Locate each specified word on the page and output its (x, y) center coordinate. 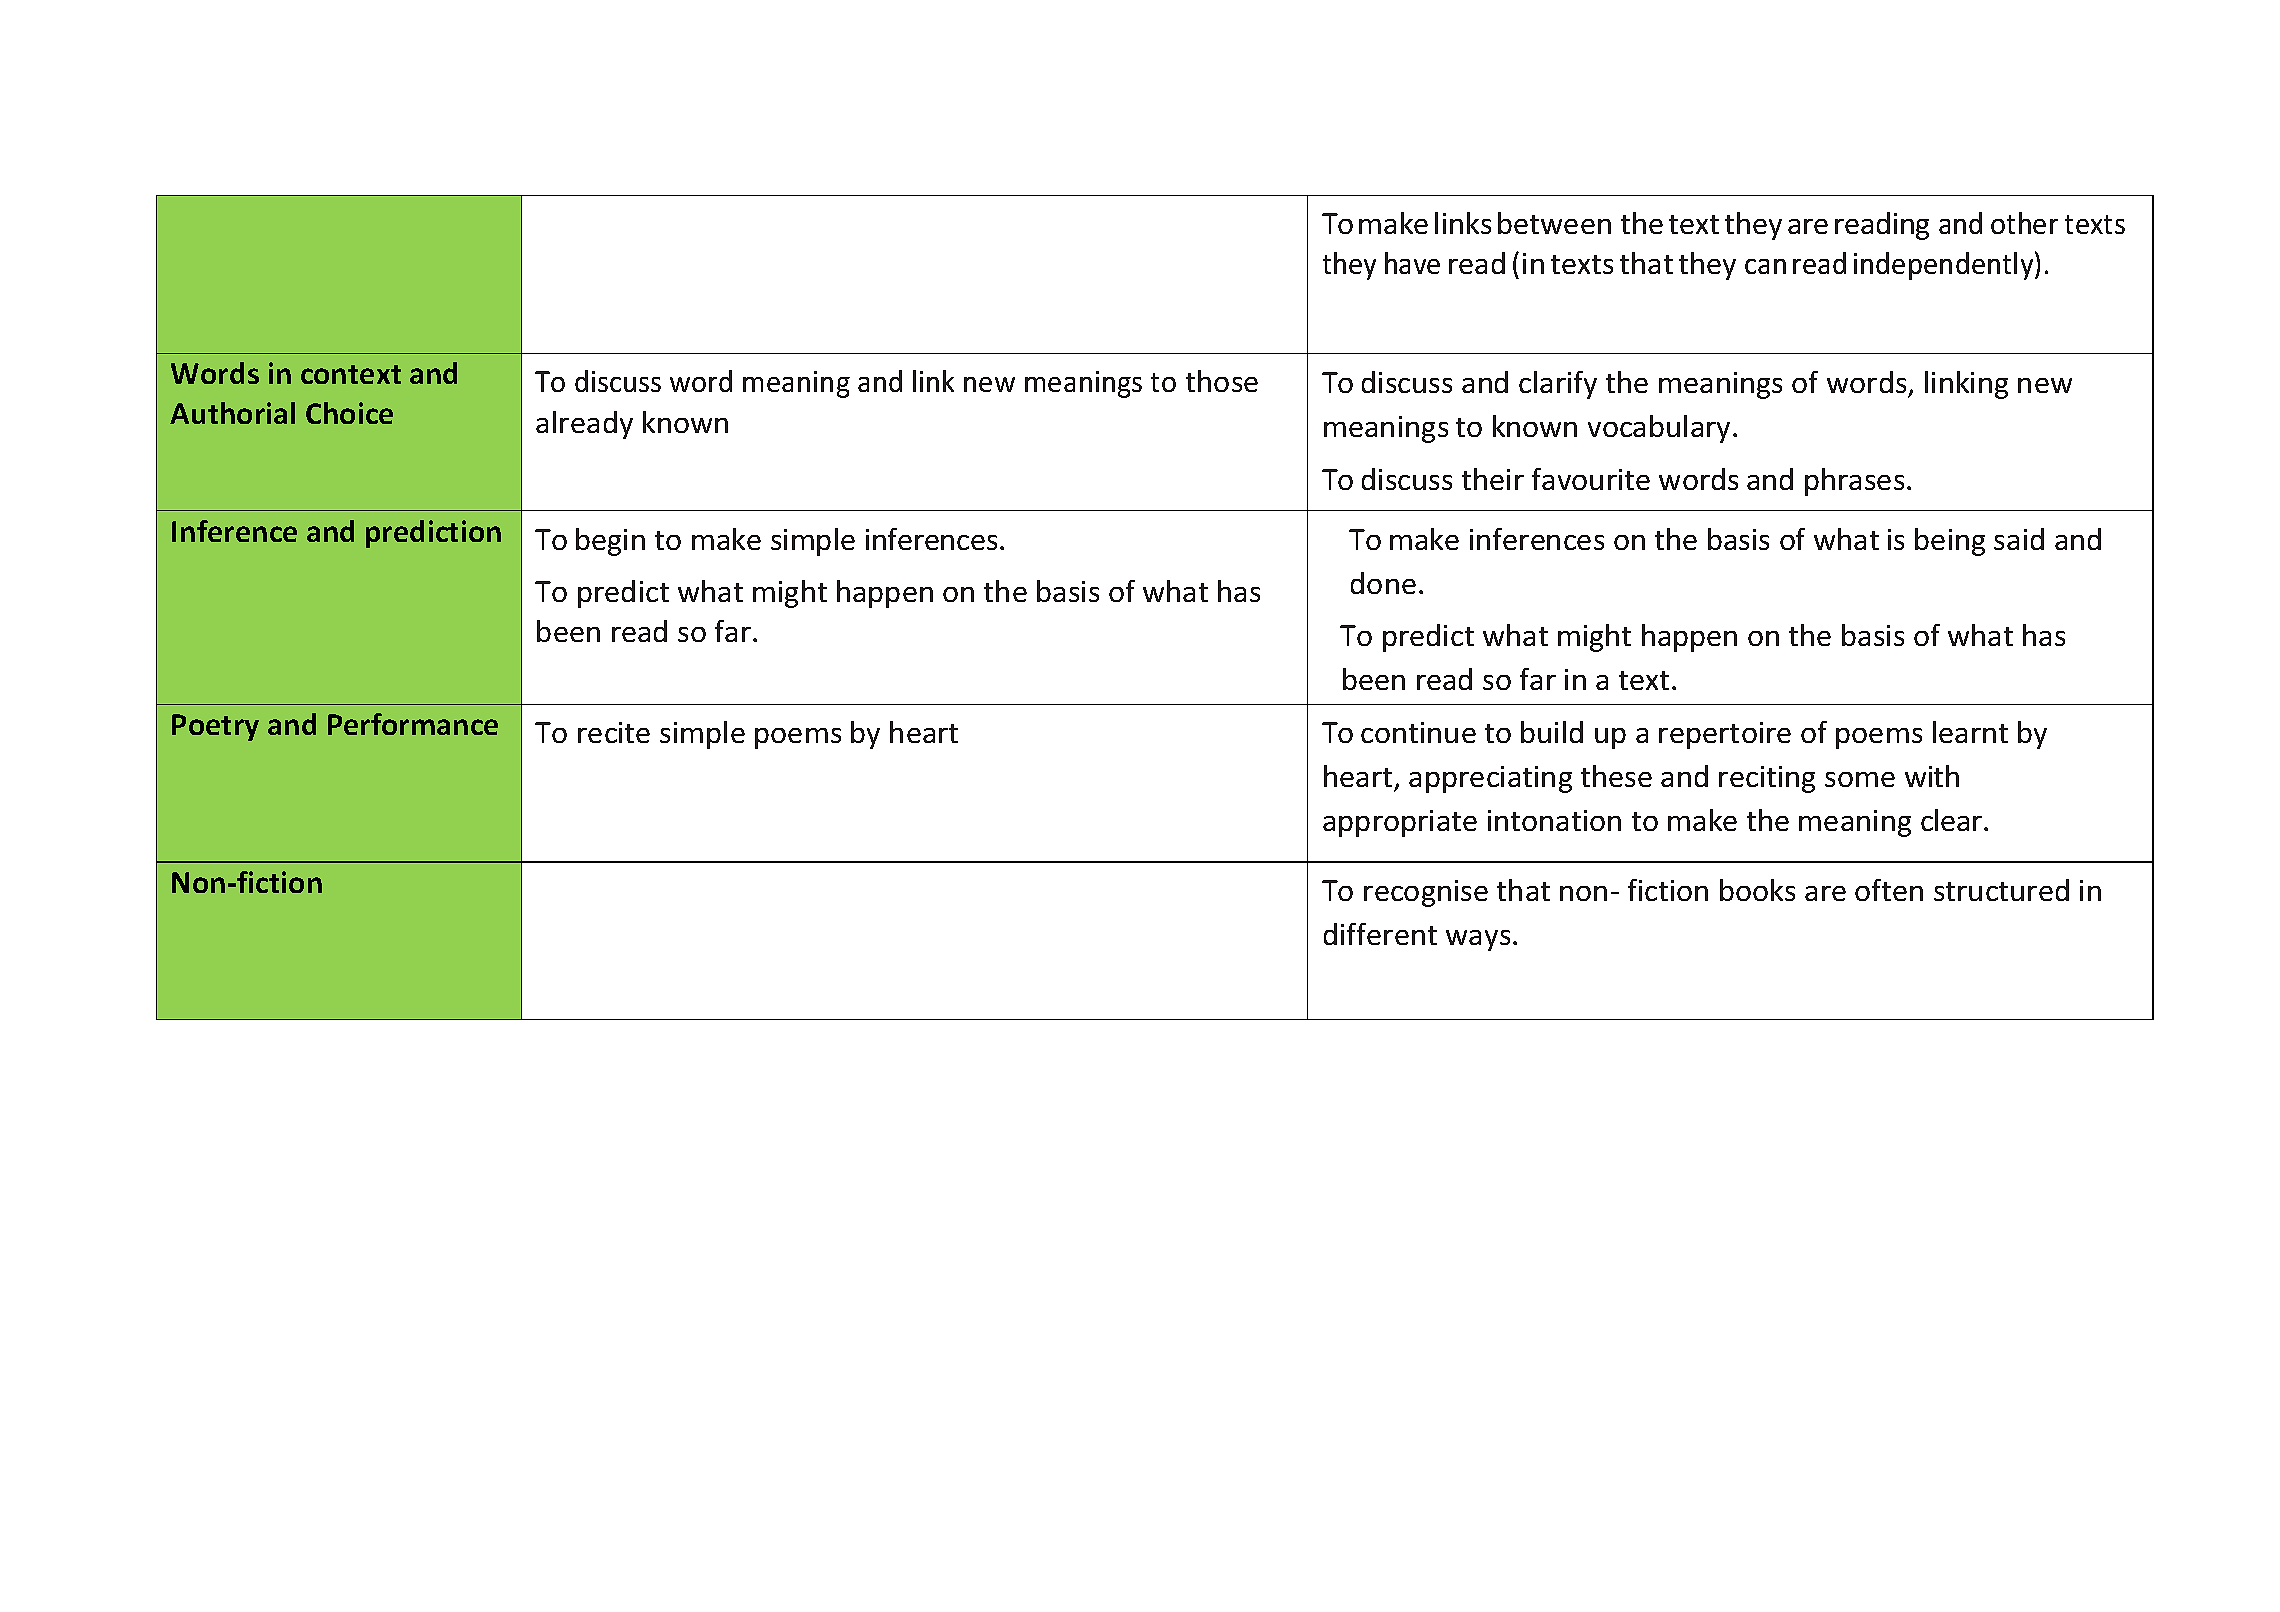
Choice (349, 413)
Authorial (232, 413)
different (1380, 934)
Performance (413, 724)
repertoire (1725, 735)
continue (1418, 732)
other (2024, 223)
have (1412, 263)
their (1493, 479)
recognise (1426, 893)
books (1757, 890)
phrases (1854, 482)
